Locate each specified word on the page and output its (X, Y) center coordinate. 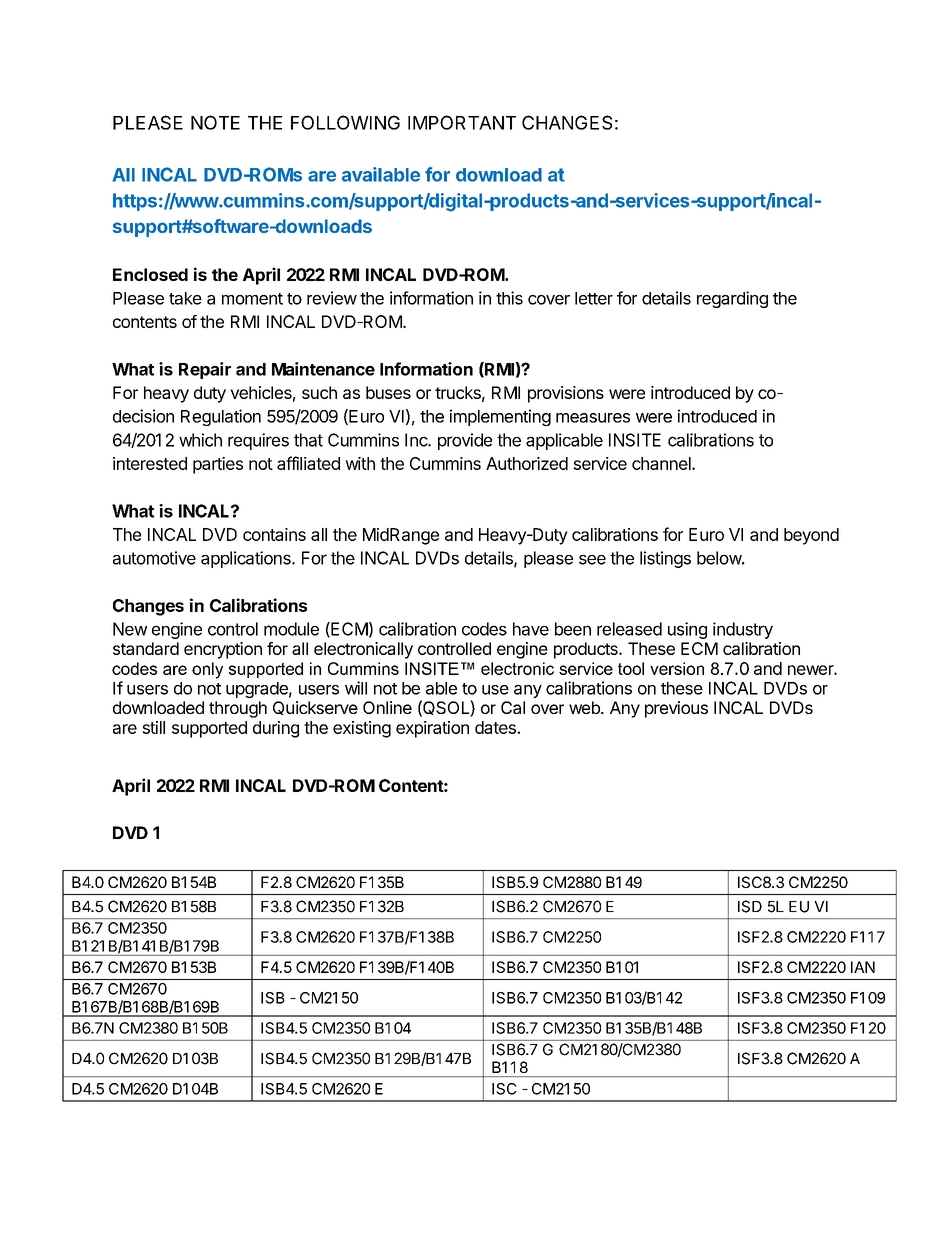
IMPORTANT (462, 122)
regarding (732, 299)
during (276, 729)
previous (676, 709)
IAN (863, 967)
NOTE (215, 122)
